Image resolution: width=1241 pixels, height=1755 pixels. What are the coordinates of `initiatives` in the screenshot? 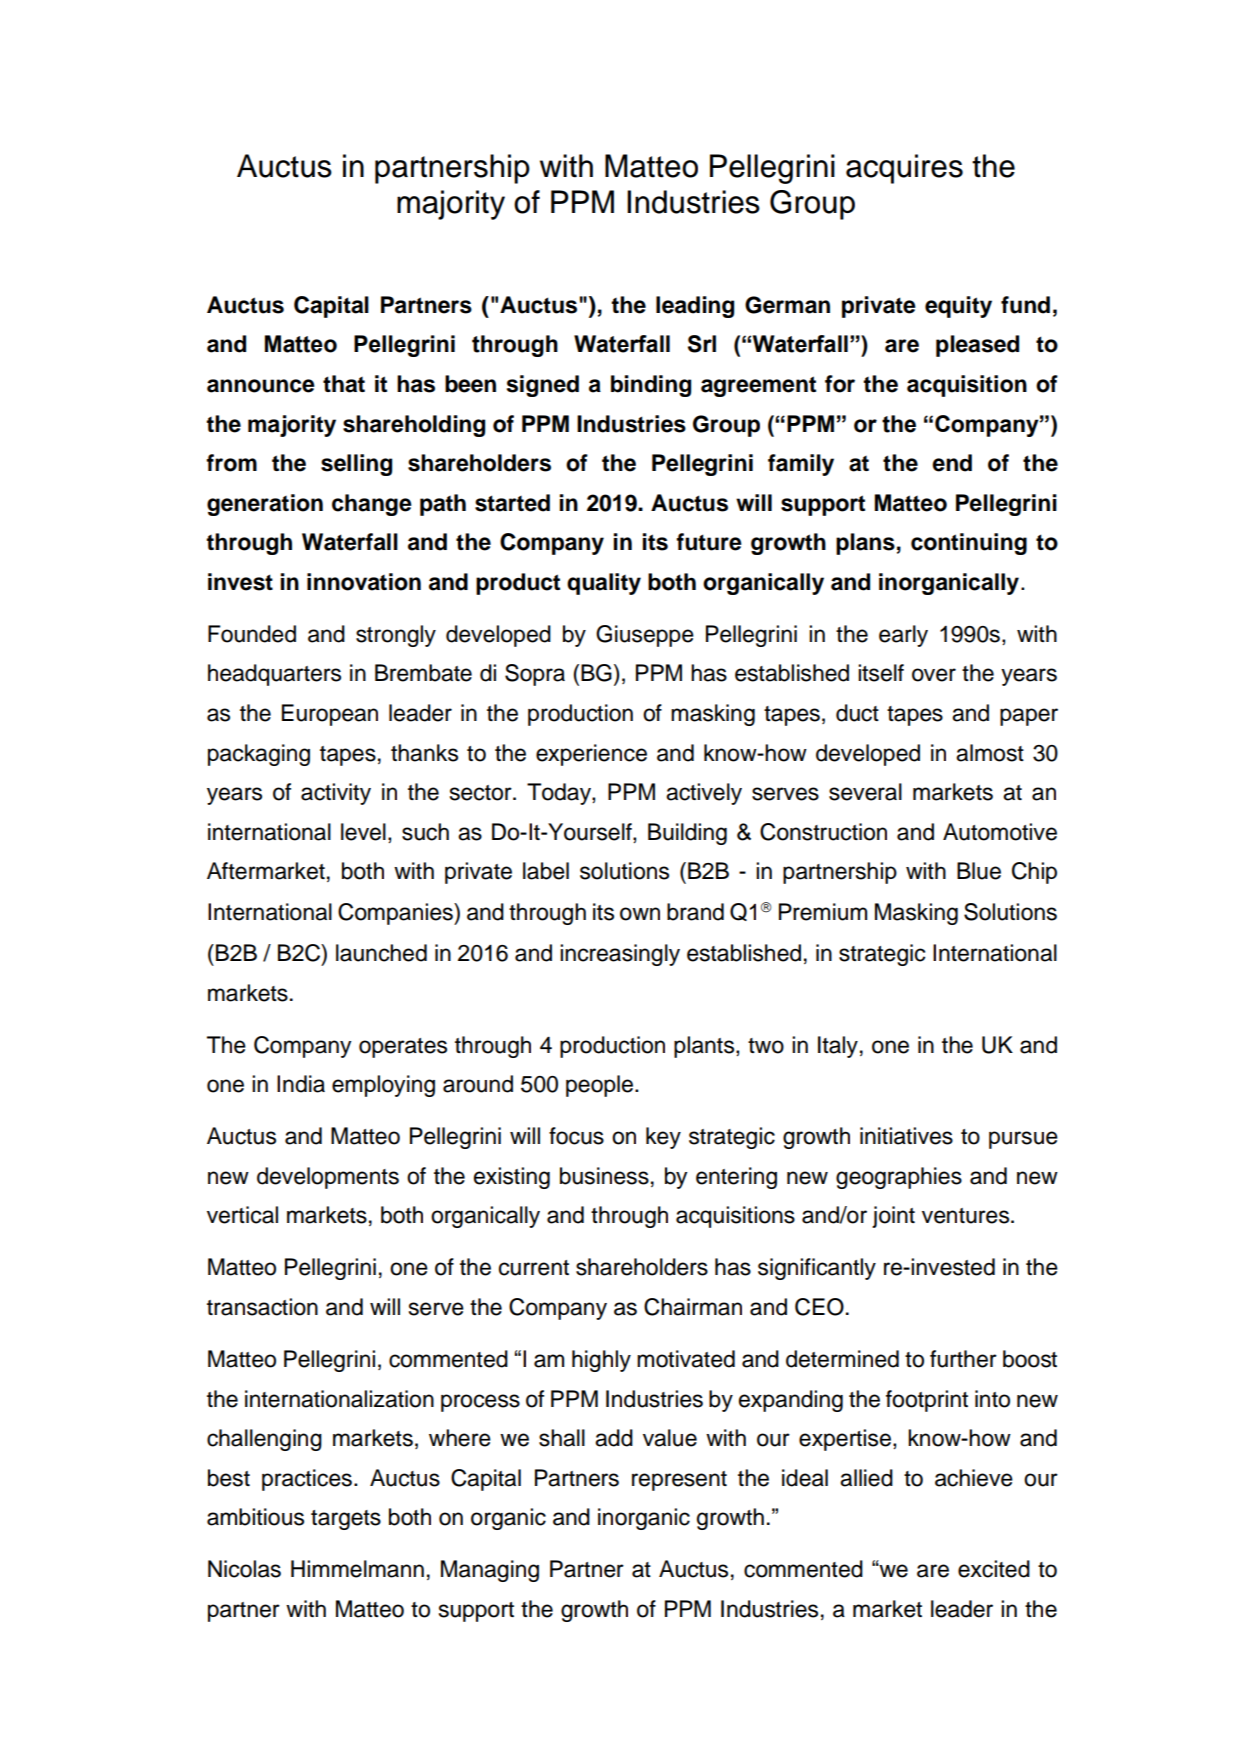 It's located at (906, 1136).
